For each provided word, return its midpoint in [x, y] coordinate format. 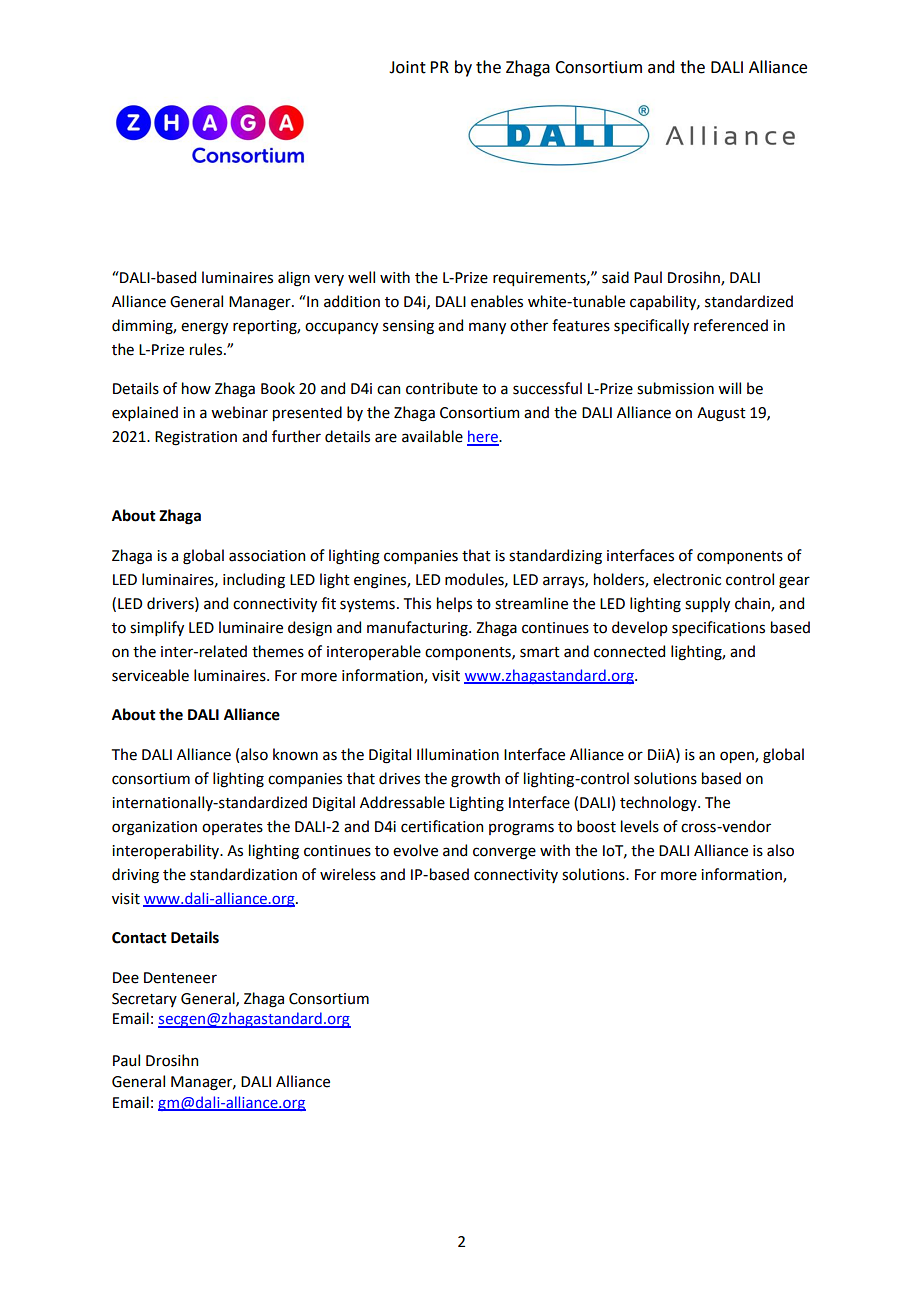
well [361, 277]
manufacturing [418, 629]
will [729, 388]
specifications [718, 628]
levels [640, 826]
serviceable [150, 675]
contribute [442, 388]
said [615, 277]
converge [504, 853]
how [196, 388]
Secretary [144, 1000]
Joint [407, 67]
